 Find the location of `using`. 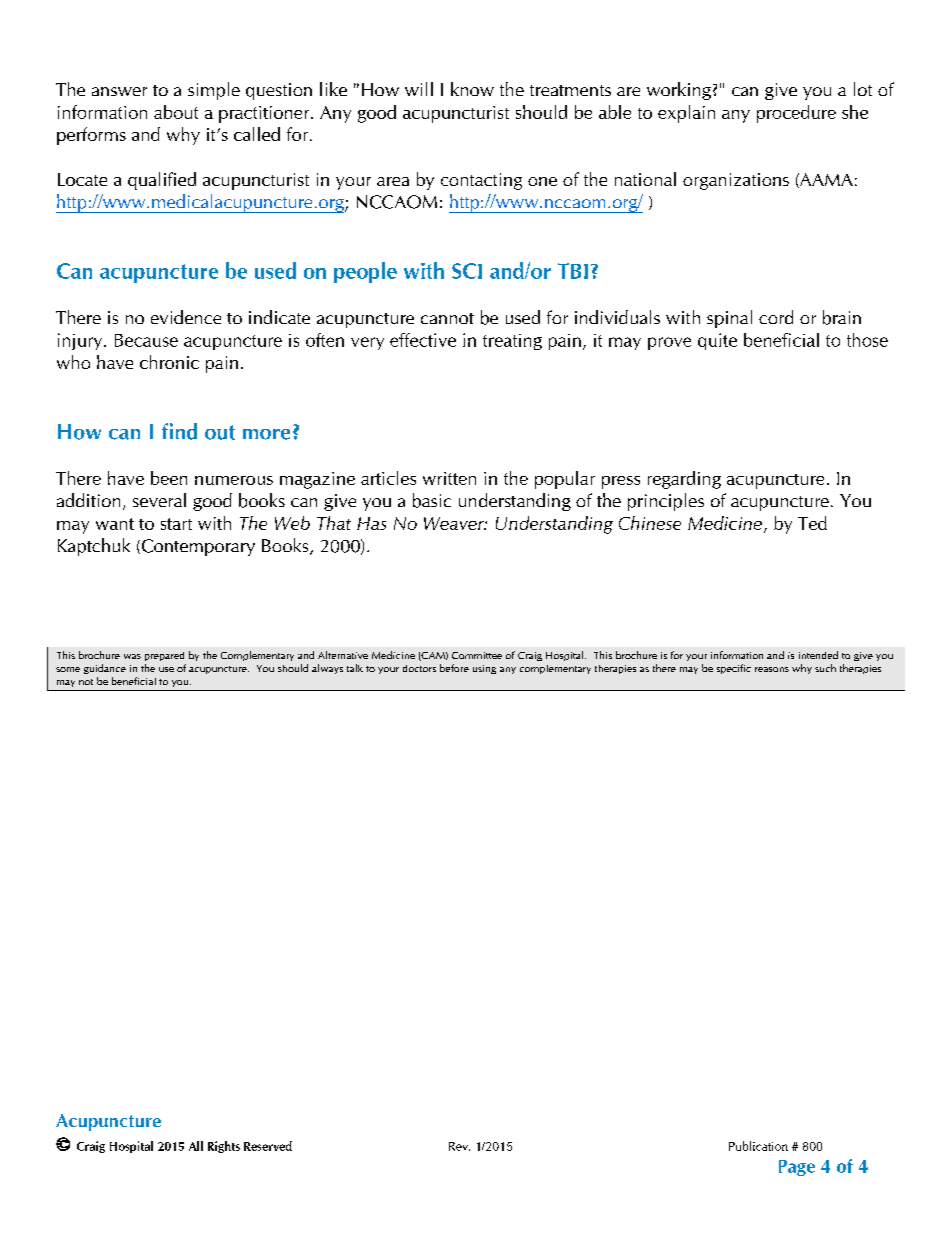

using is located at coordinates (484, 669).
